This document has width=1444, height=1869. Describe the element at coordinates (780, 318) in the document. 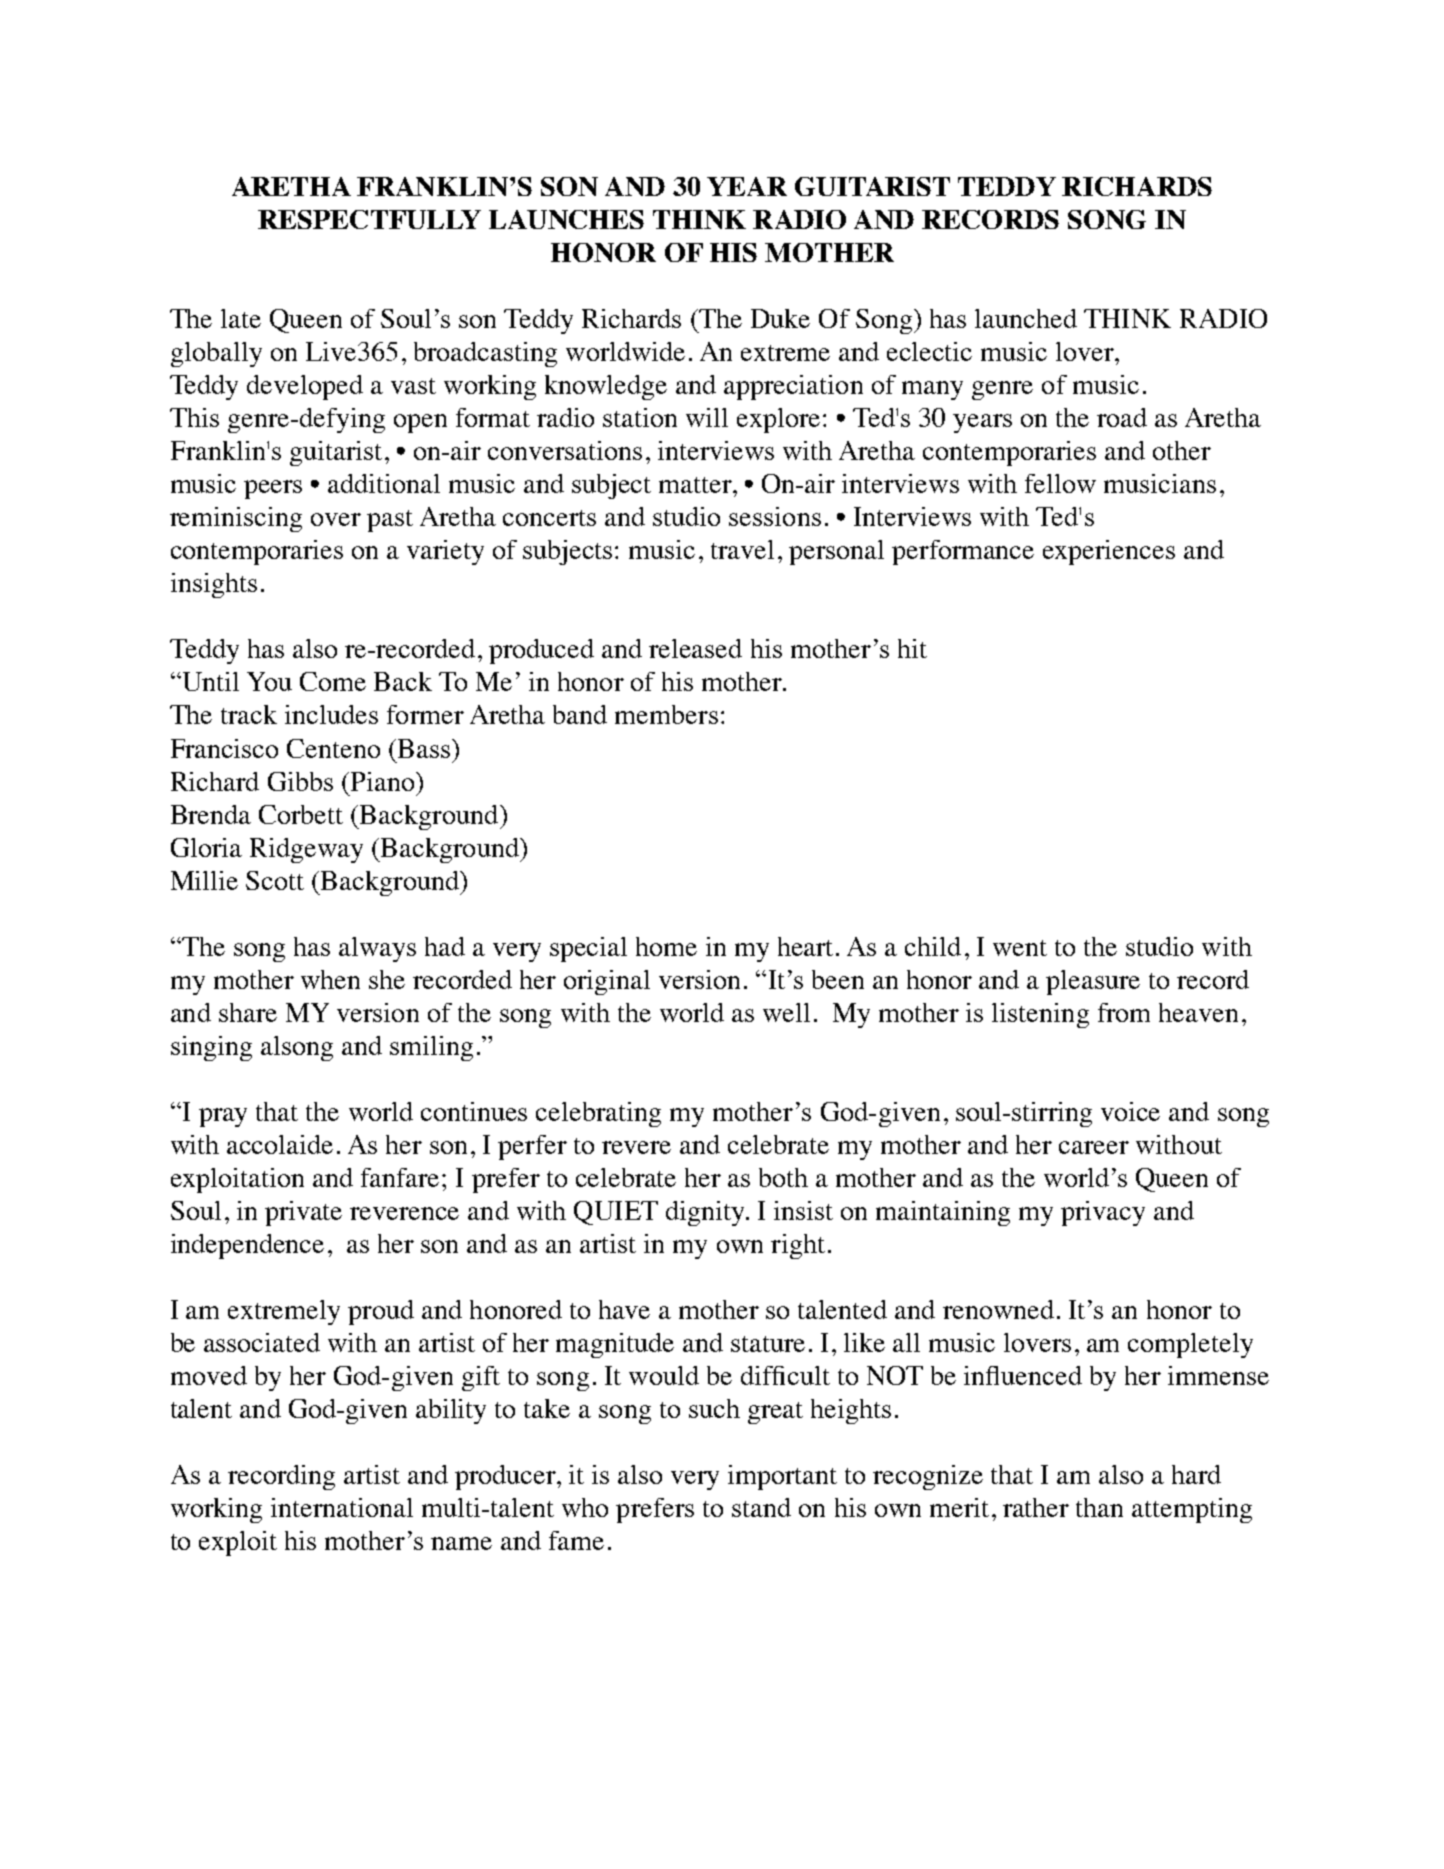

I see `Duke` at that location.
